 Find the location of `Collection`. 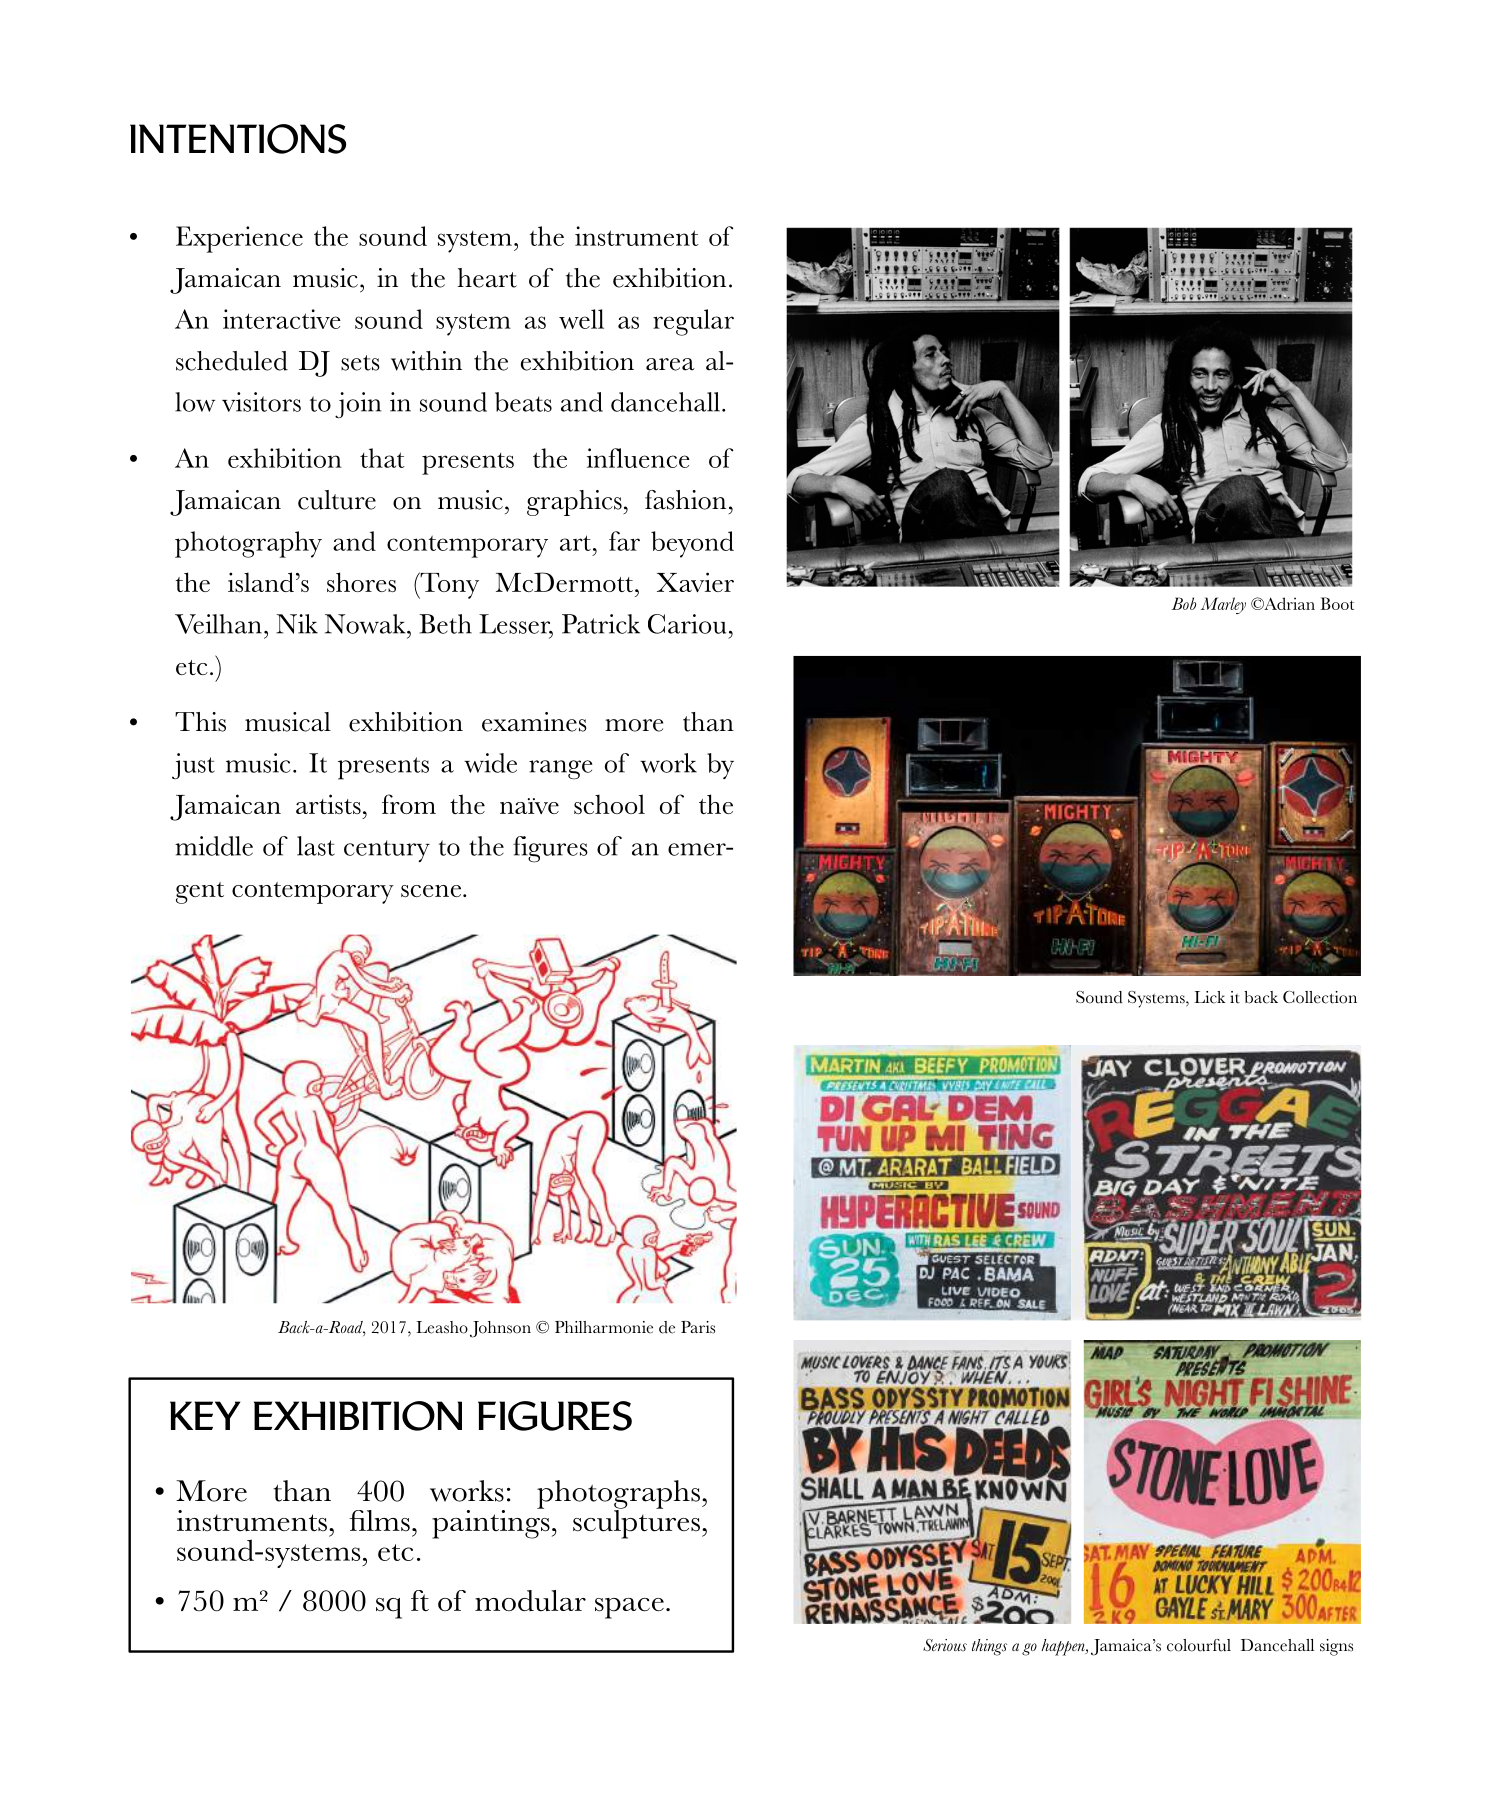

Collection is located at coordinates (1320, 997).
